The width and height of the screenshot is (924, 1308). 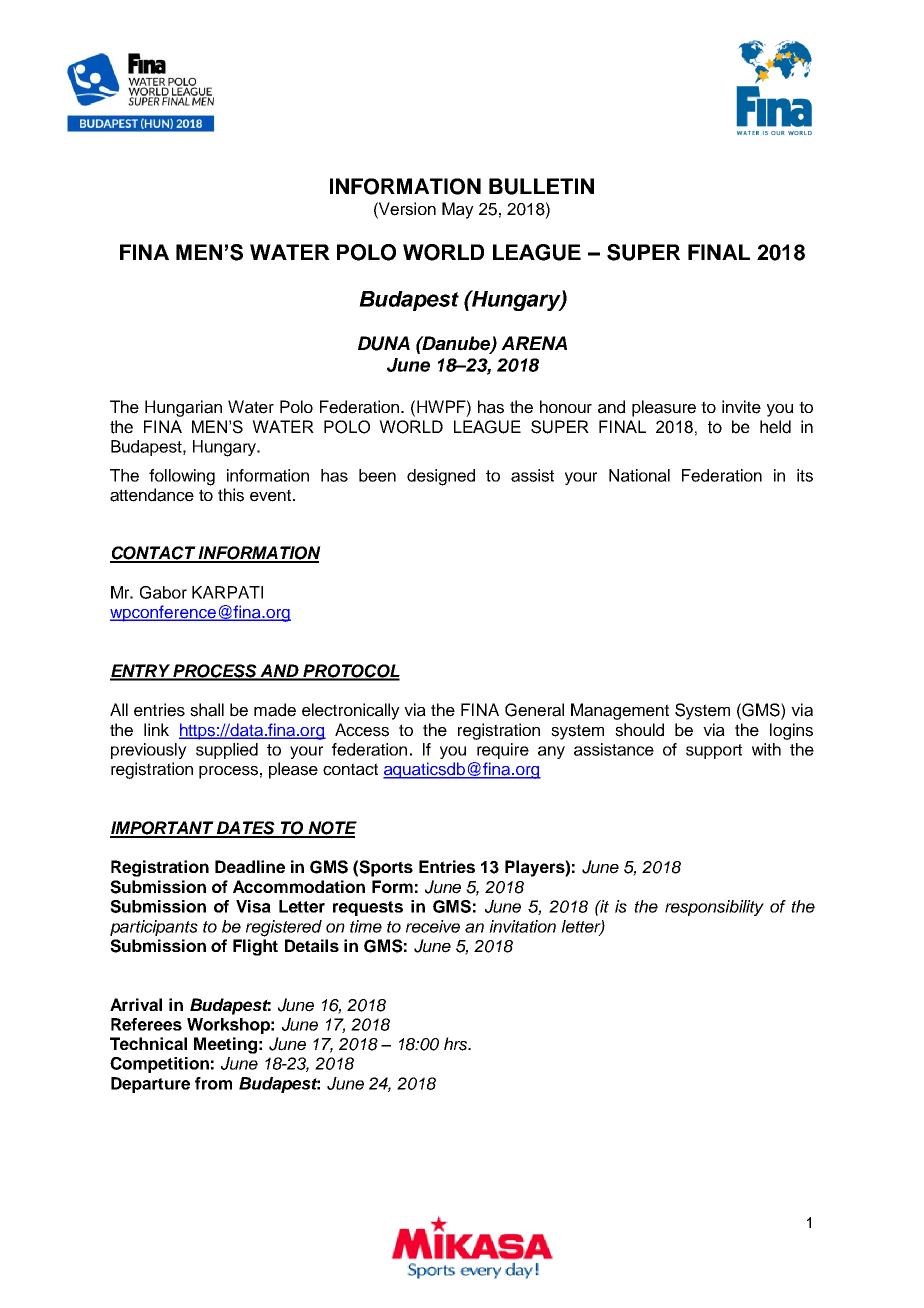 What do you see at coordinates (163, 592) in the screenshot?
I see `Gabor` at bounding box center [163, 592].
